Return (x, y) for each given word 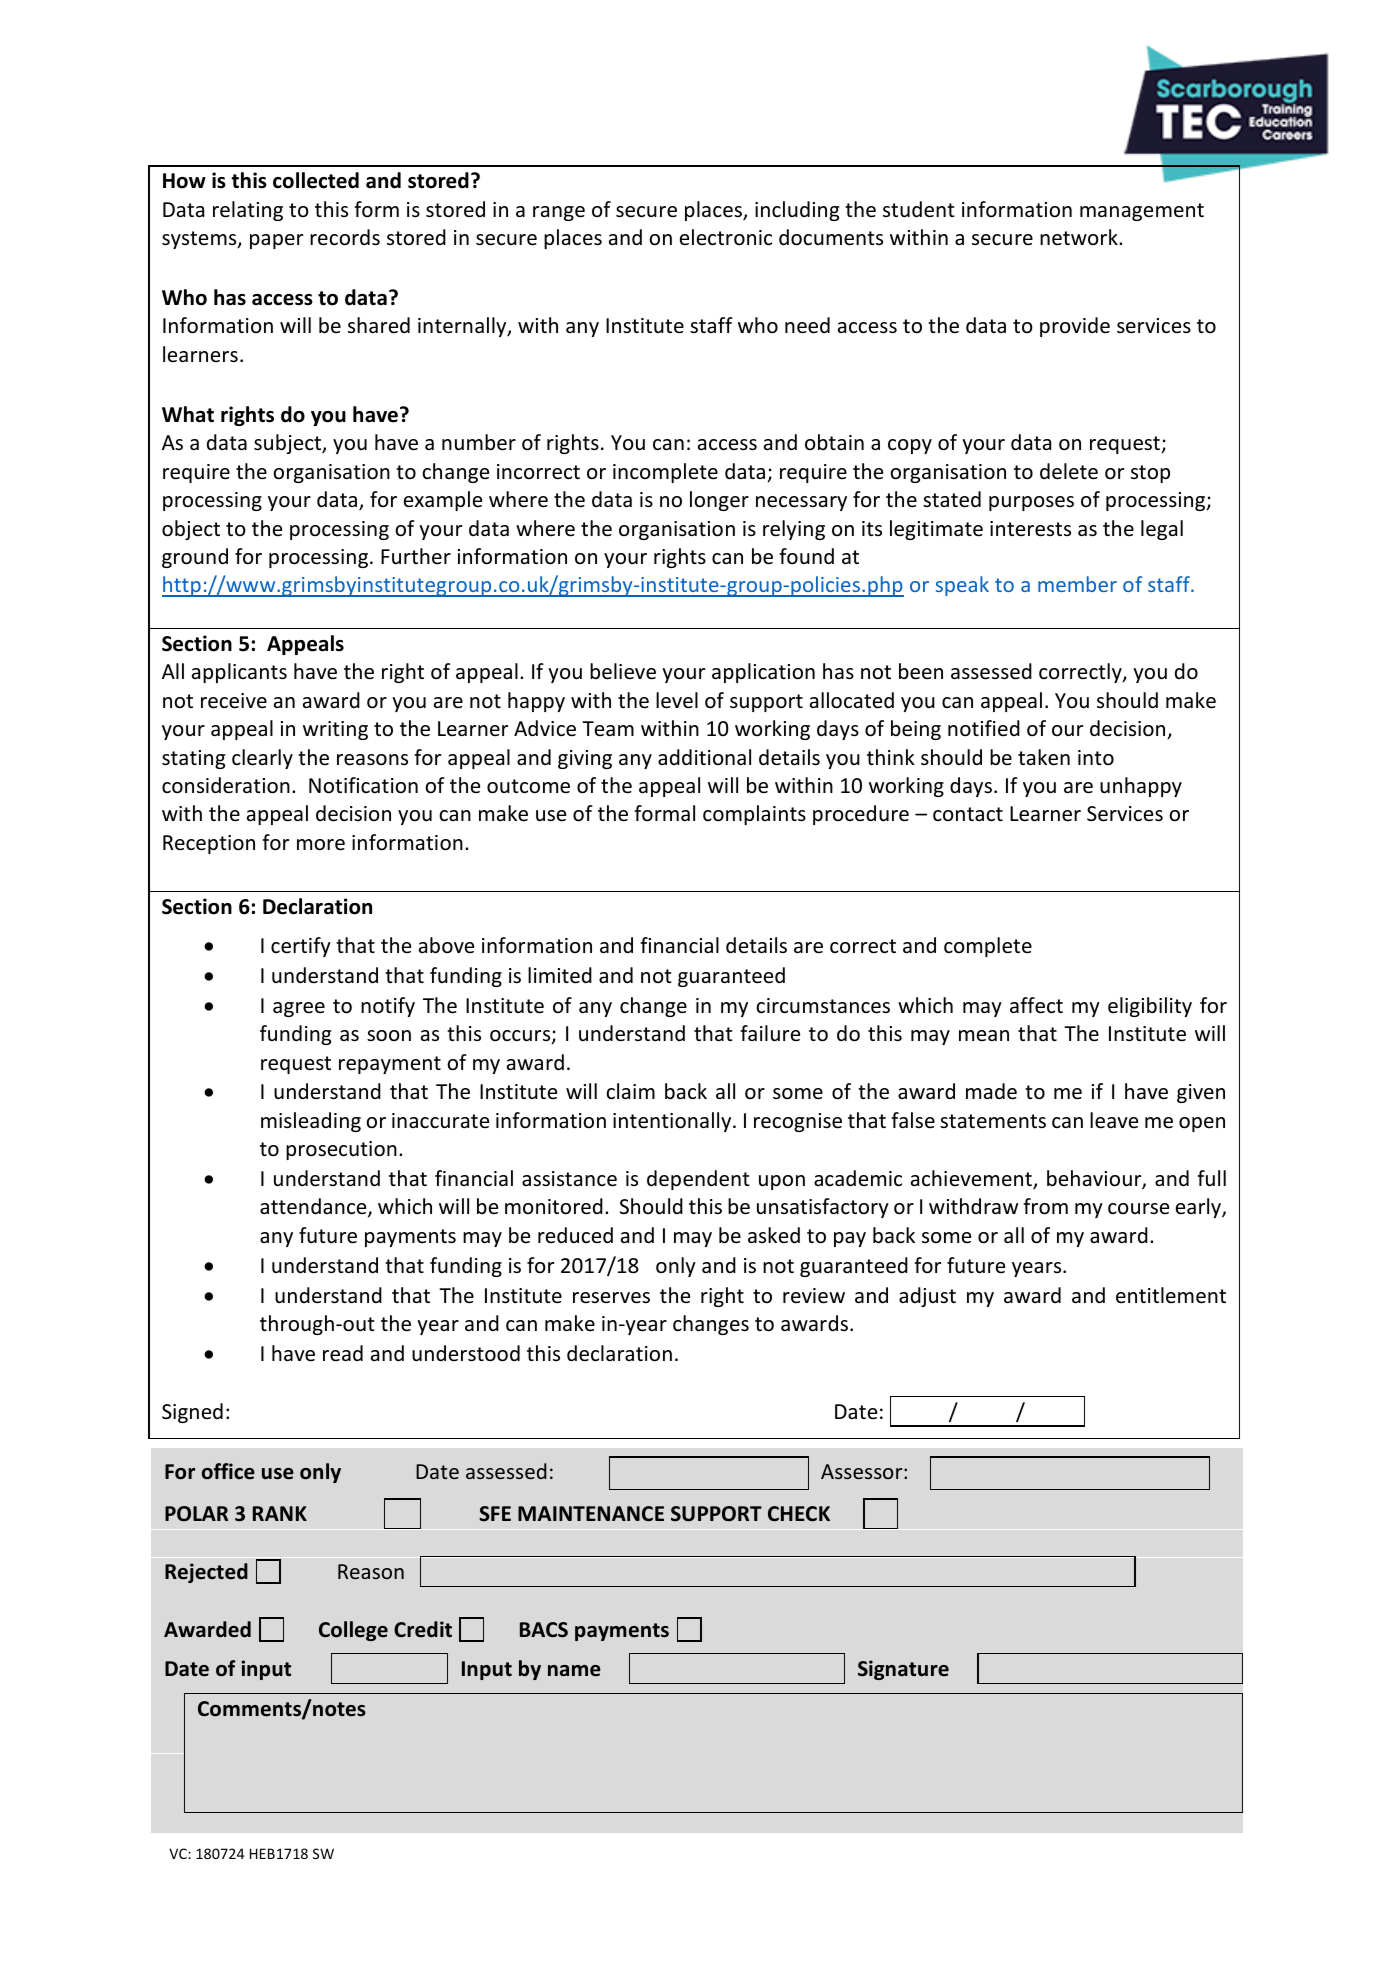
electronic (726, 237)
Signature (903, 1670)
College (353, 1631)
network (1080, 237)
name (574, 1671)
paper (276, 241)
